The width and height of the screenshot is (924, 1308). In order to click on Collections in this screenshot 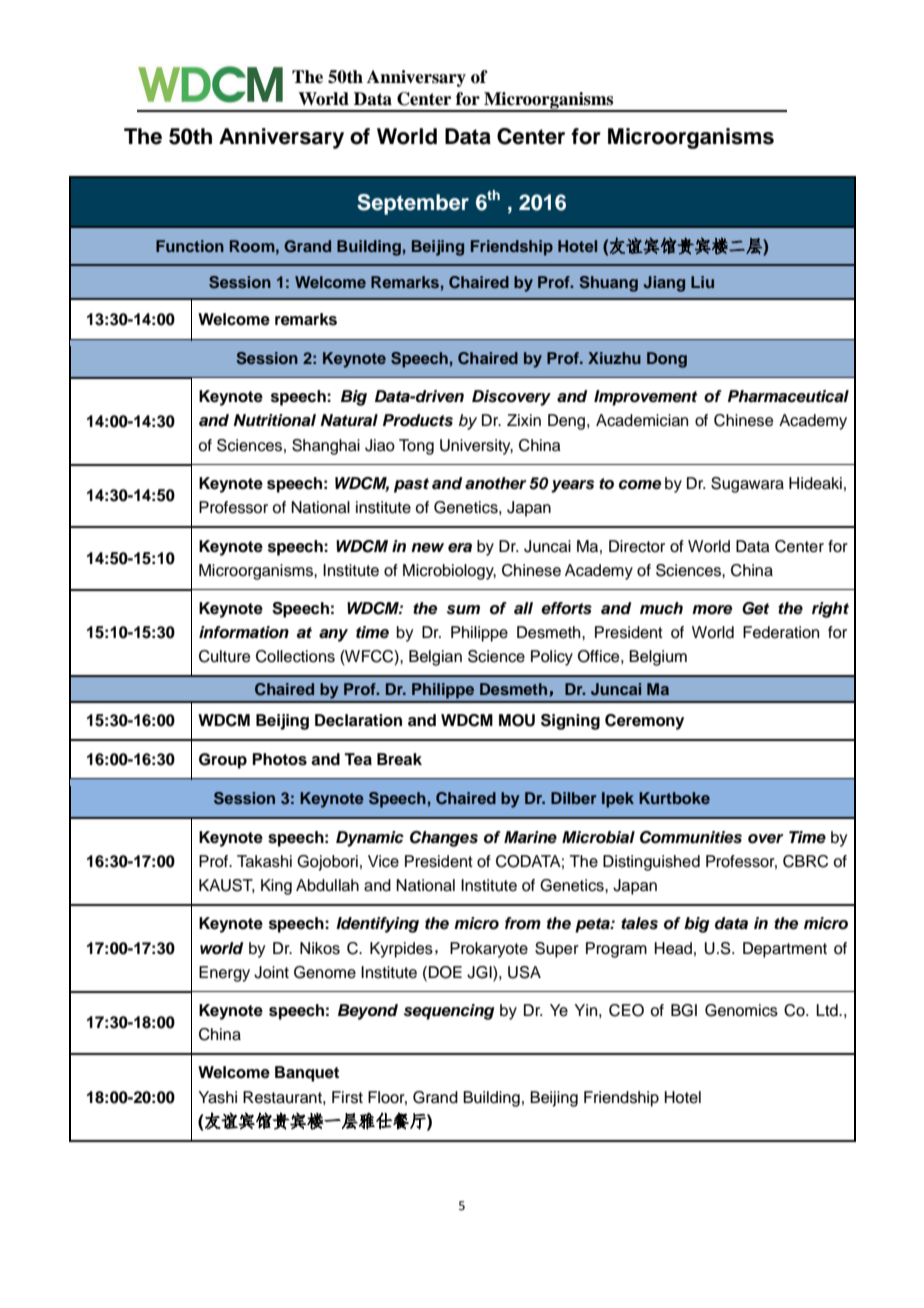, I will do `click(295, 656)`.
